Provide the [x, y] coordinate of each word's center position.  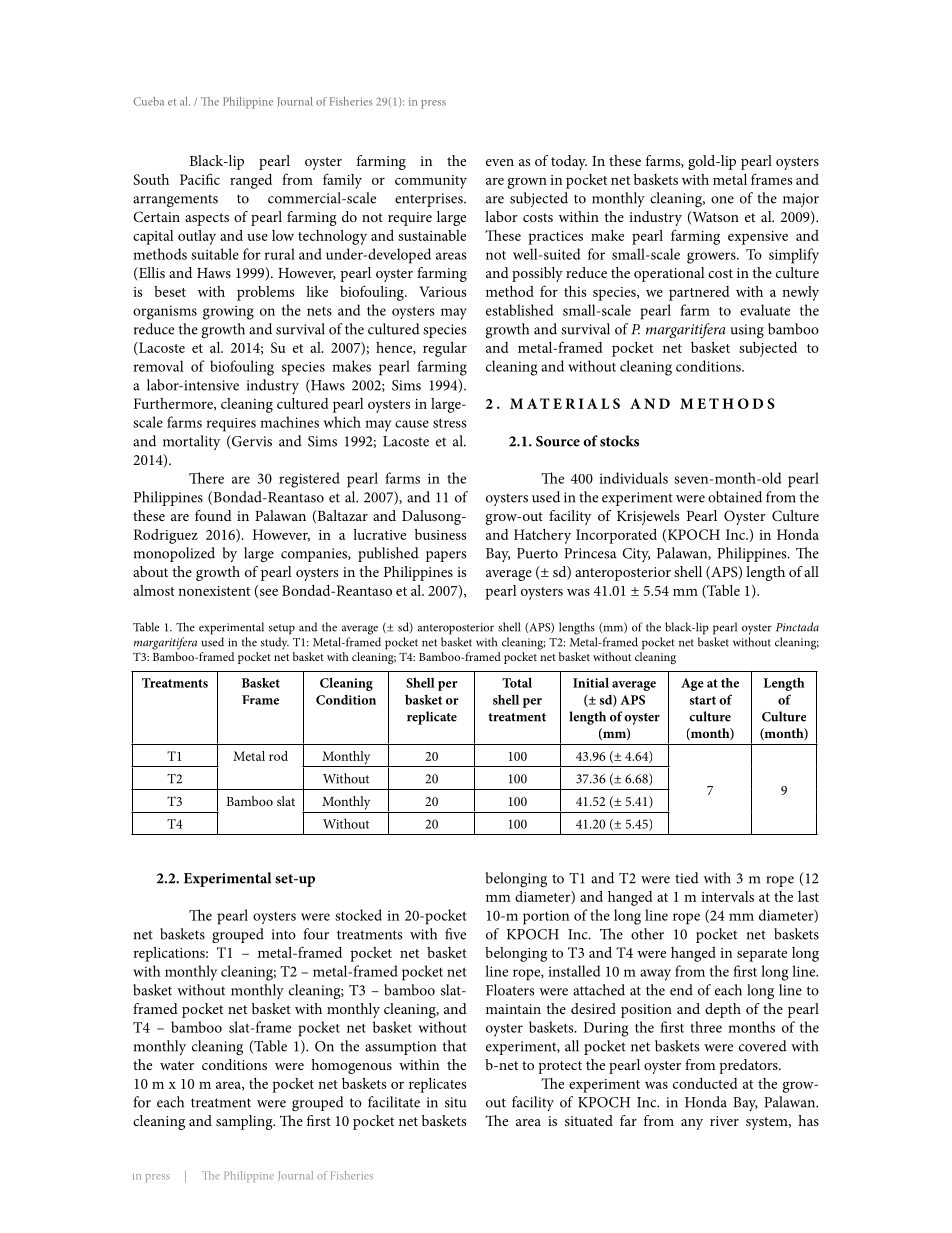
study [275, 643]
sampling [245, 1122]
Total [517, 682]
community [431, 182]
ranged [251, 181]
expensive [758, 238]
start [703, 700]
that [455, 1046]
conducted [705, 1083]
